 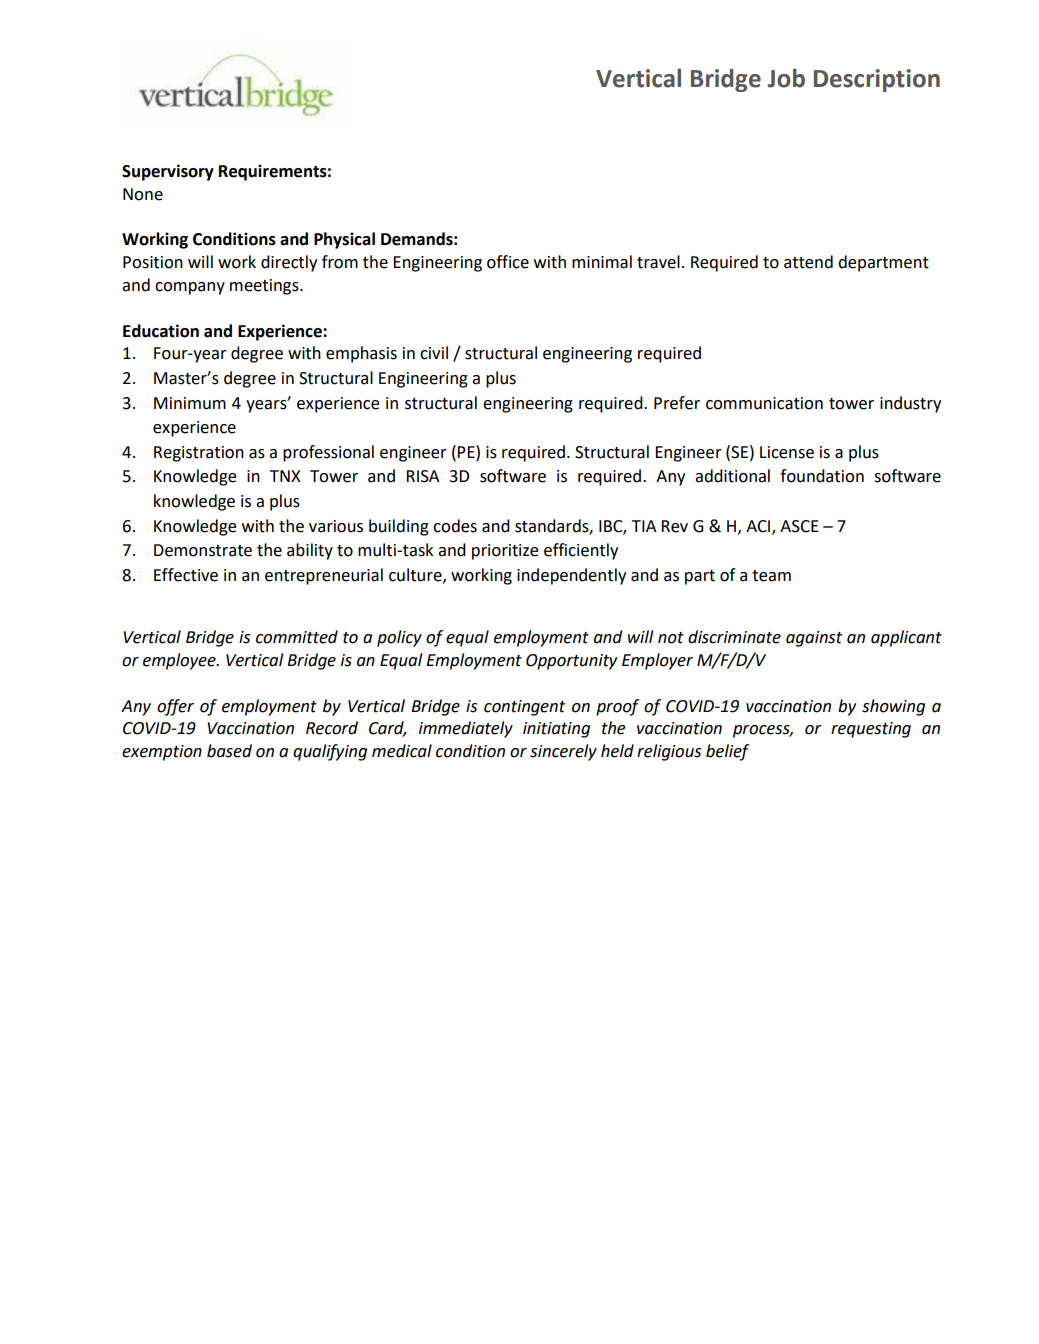 What do you see at coordinates (186, 575) in the page?
I see `Effective` at bounding box center [186, 575].
